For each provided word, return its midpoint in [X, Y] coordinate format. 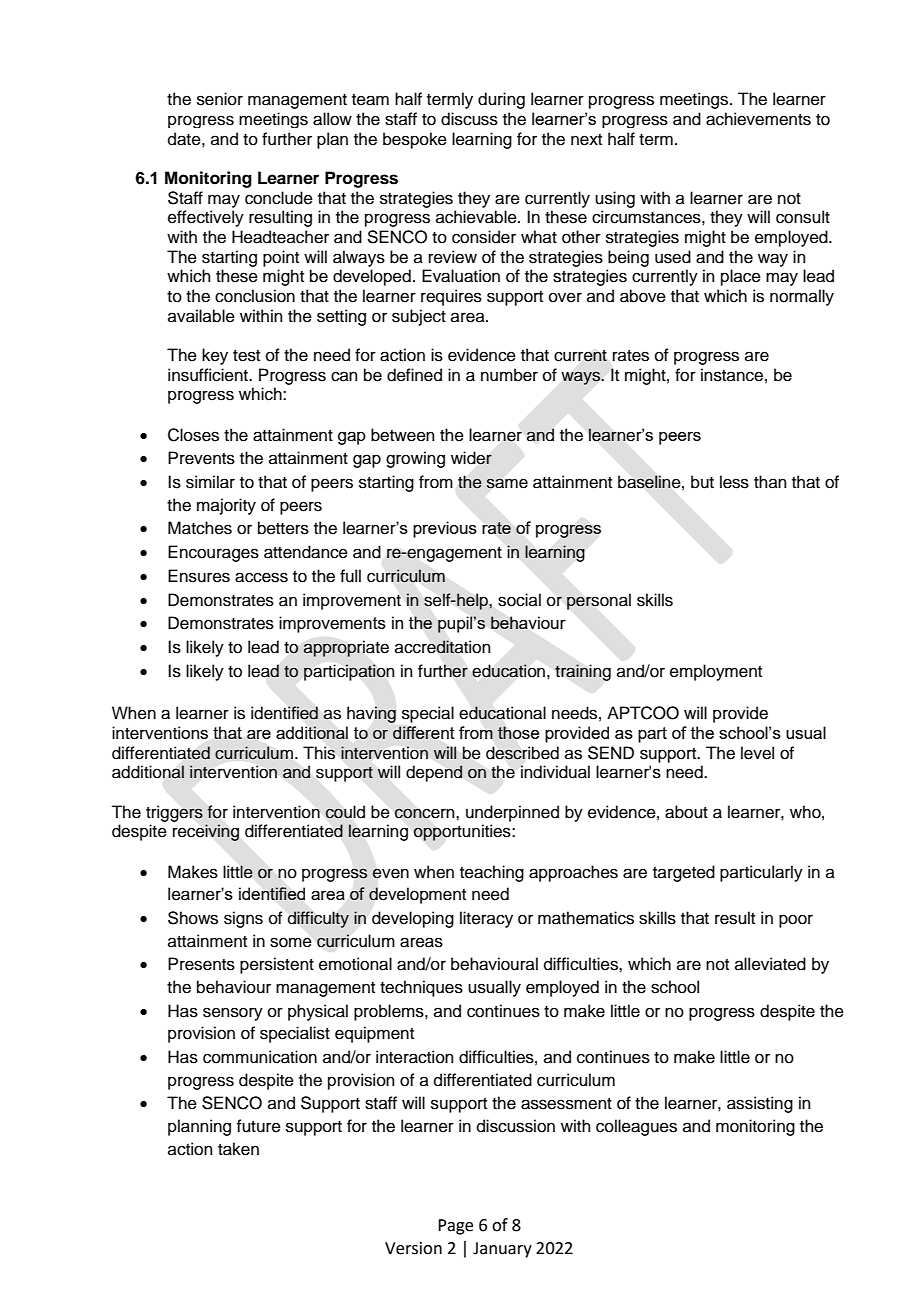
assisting [760, 1104]
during [501, 100]
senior [220, 99]
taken [238, 1149]
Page [455, 1227]
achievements [758, 119]
